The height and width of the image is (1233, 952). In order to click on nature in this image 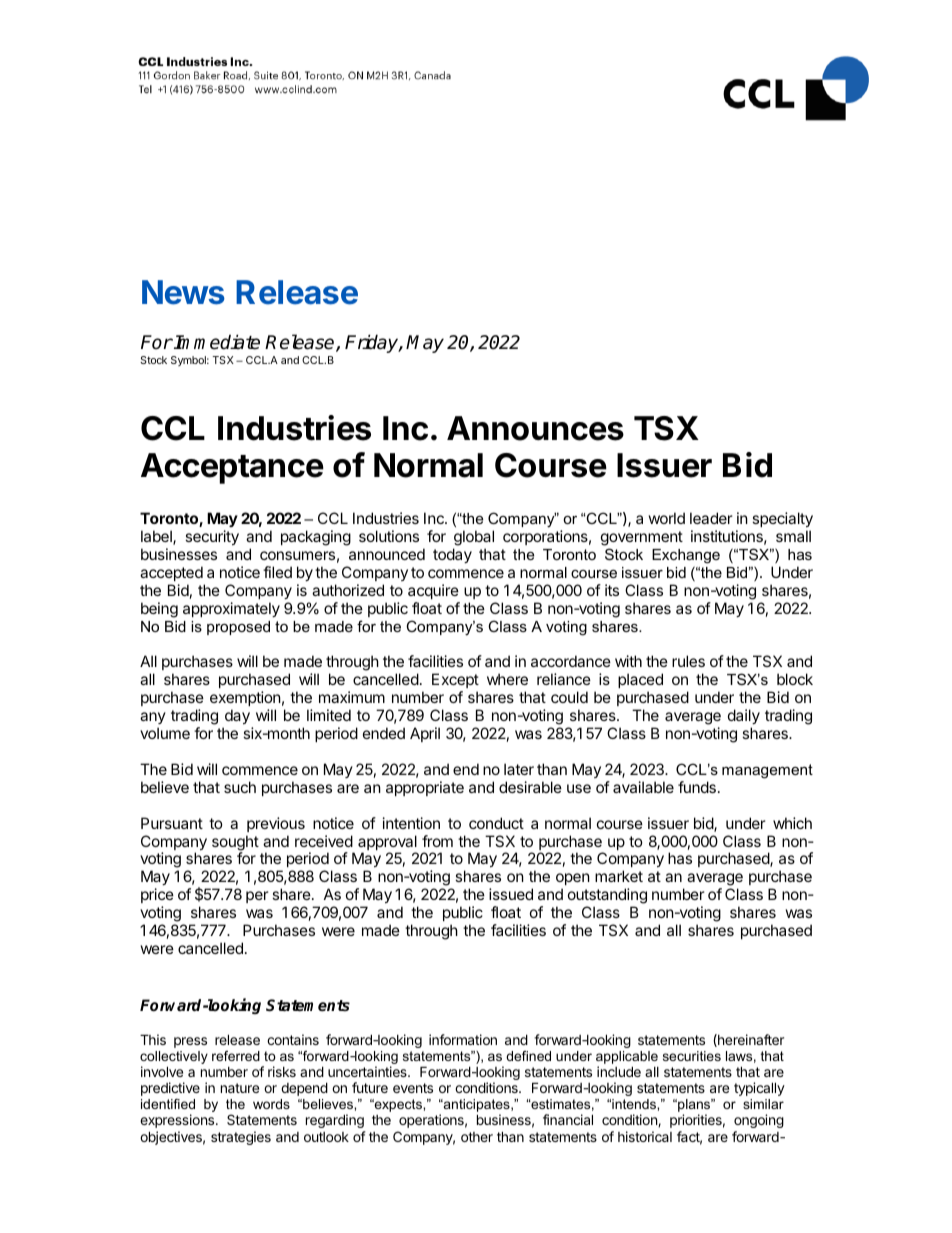, I will do `click(240, 1088)`.
